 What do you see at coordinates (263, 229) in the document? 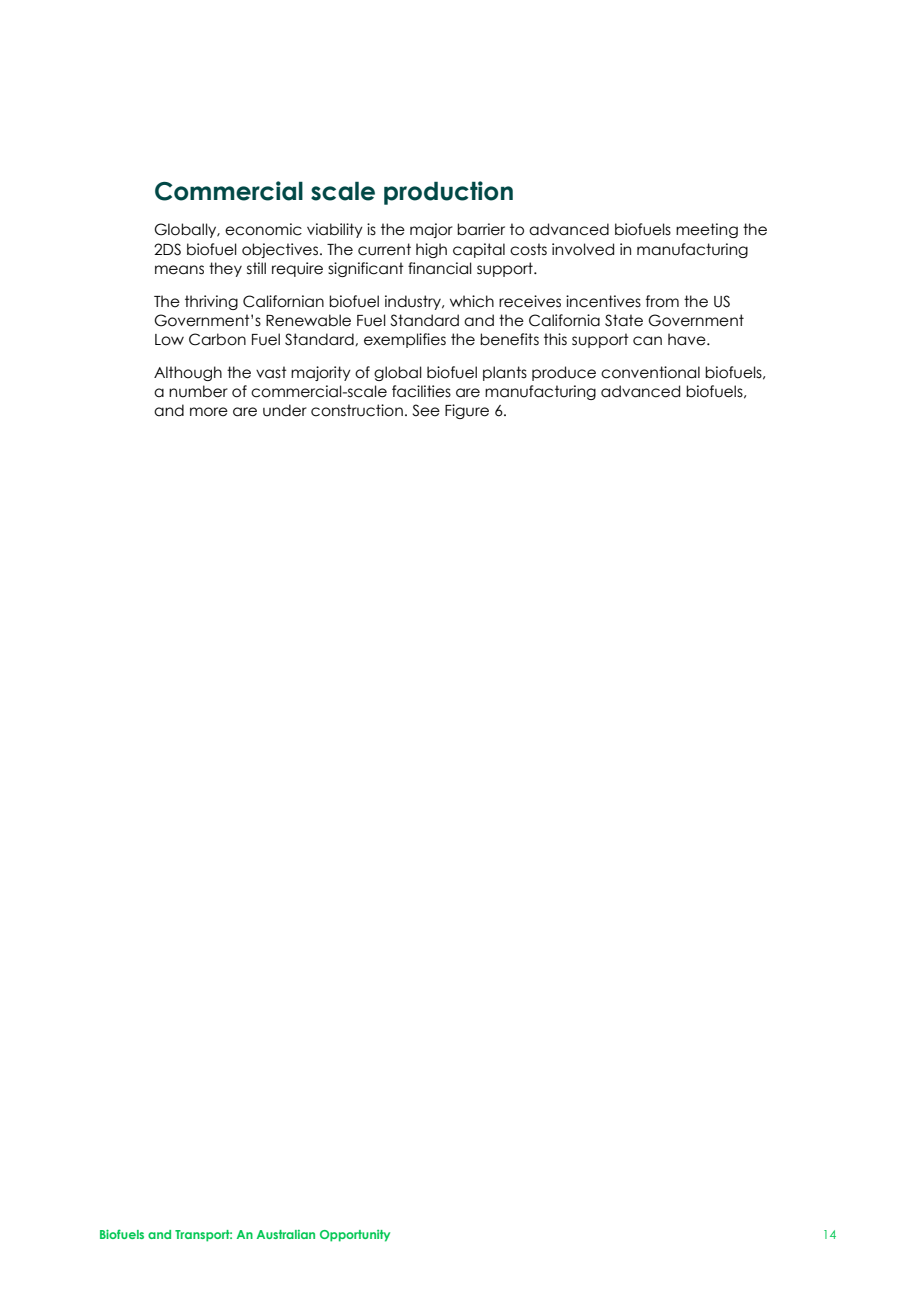
I see `economic` at bounding box center [263, 229].
